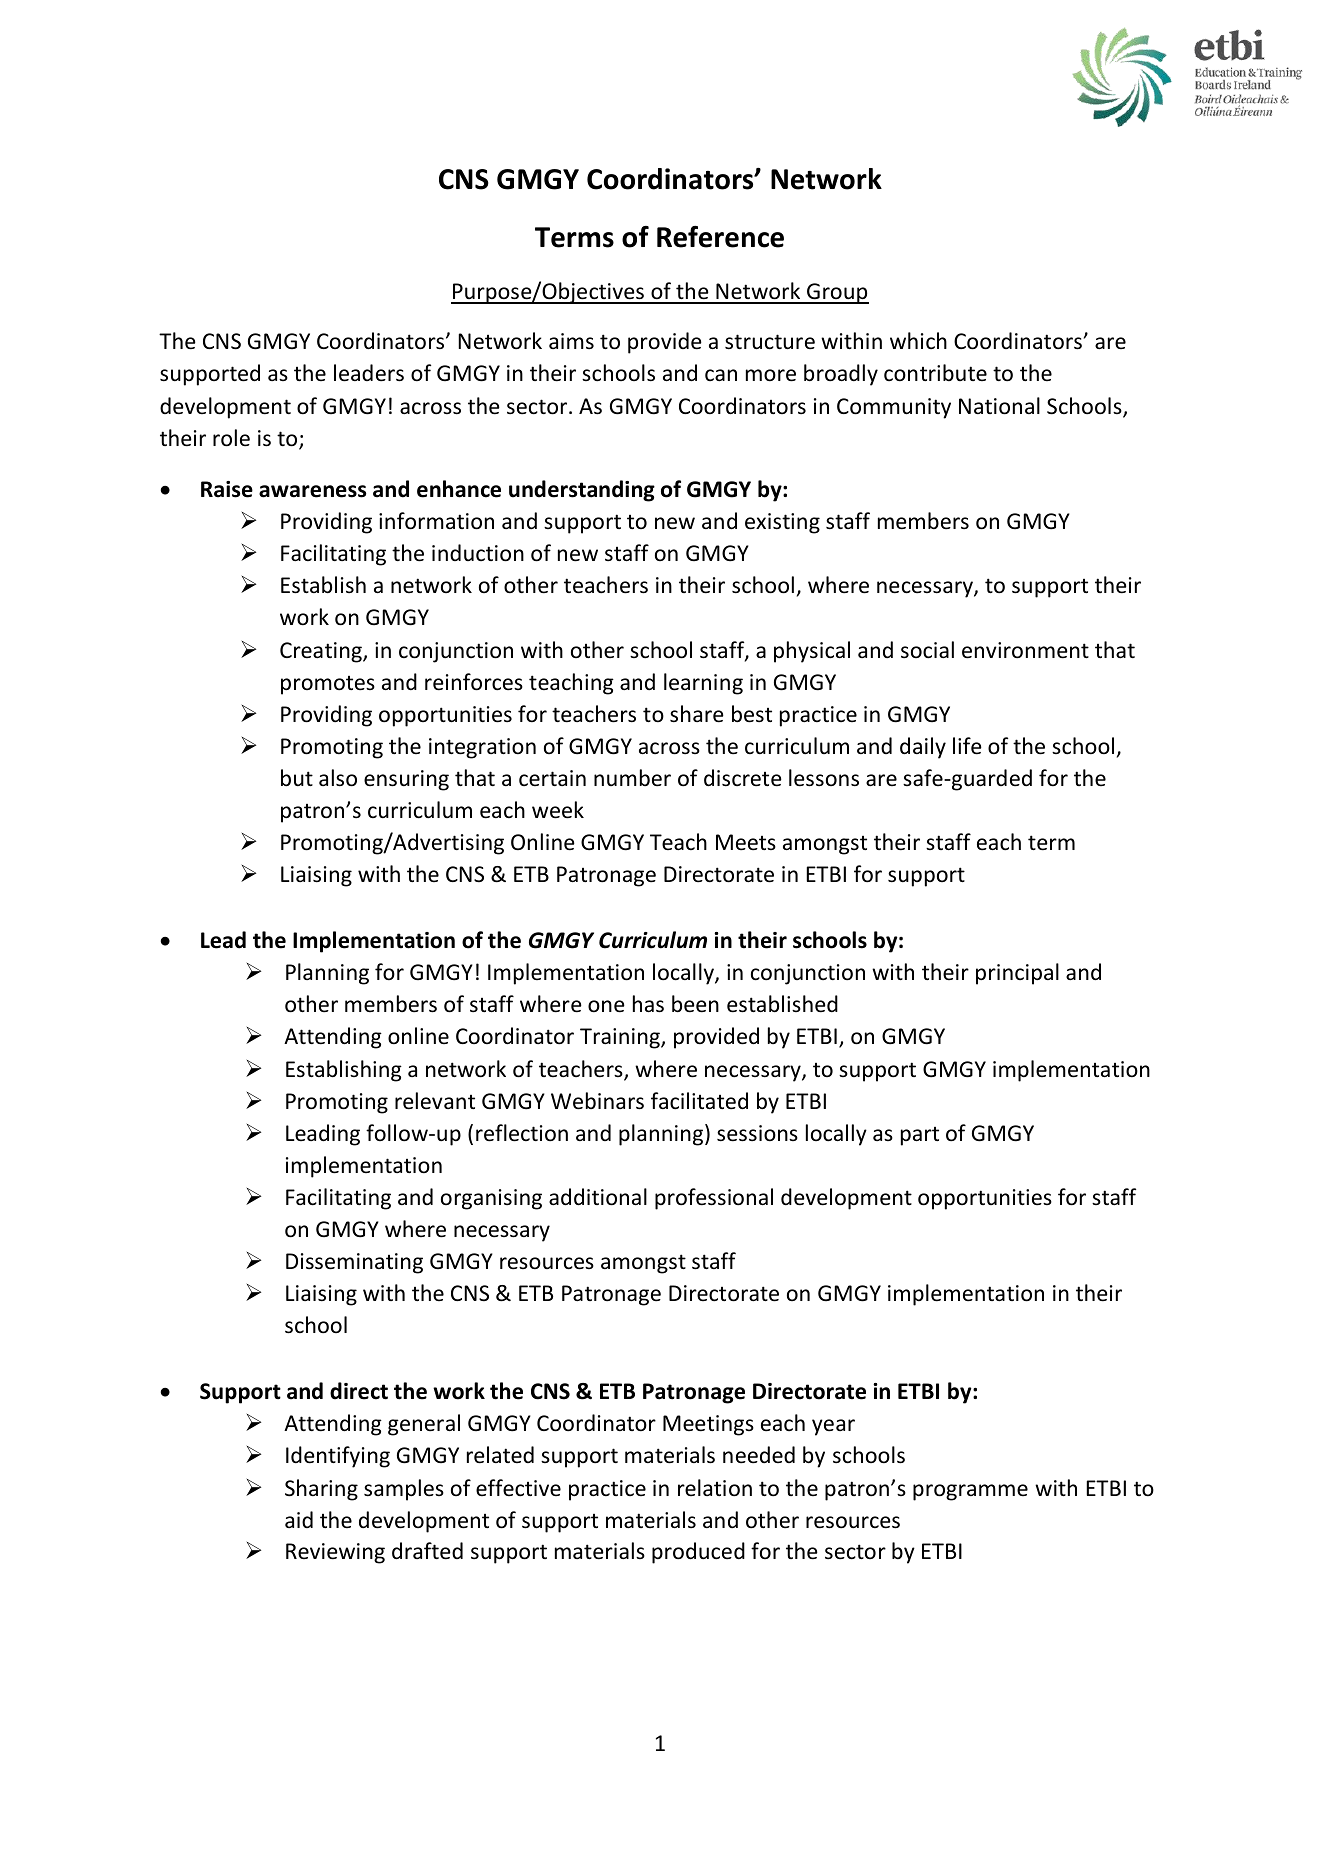 Image resolution: width=1320 pixels, height=1866 pixels. I want to click on which, so click(918, 340).
